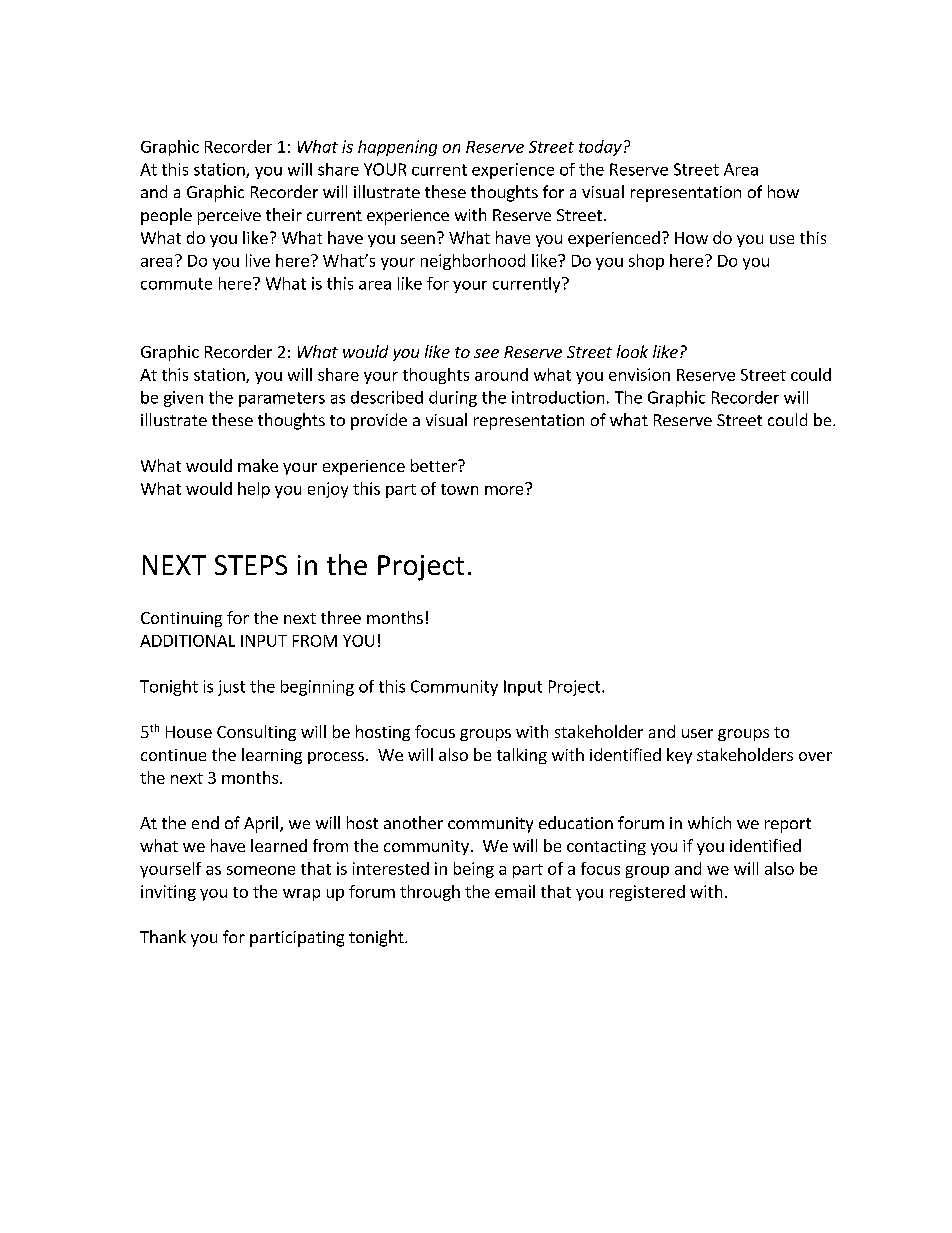 The height and width of the screenshot is (1233, 952). I want to click on today, so click(600, 148).
